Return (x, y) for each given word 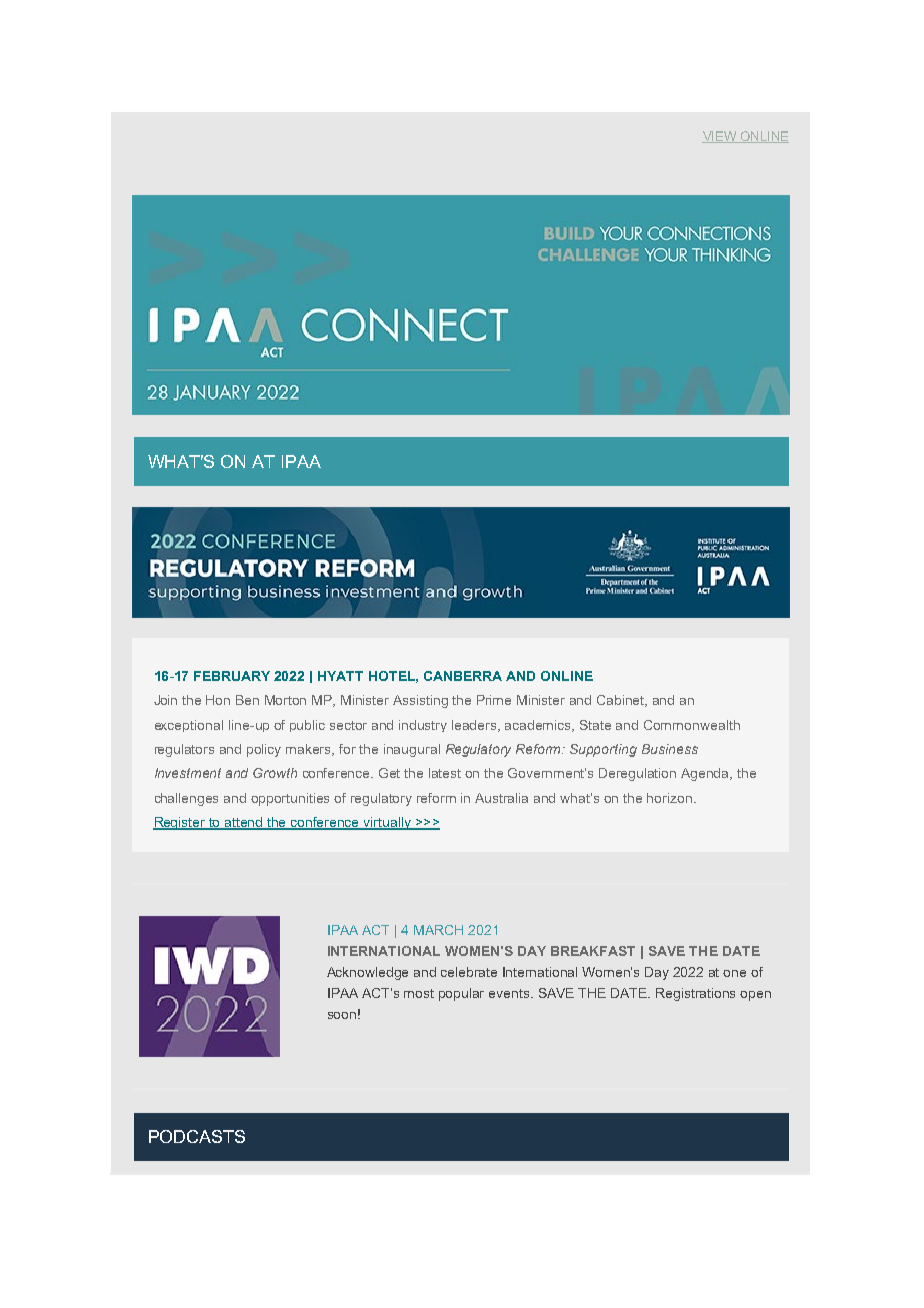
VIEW (720, 137)
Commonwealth (692, 725)
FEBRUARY (232, 676)
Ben (247, 700)
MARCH (438, 930)
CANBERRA (463, 676)
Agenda (706, 774)
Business (670, 749)
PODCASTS (197, 1136)
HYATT (340, 676)
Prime (494, 700)
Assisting (420, 701)
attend (244, 823)
